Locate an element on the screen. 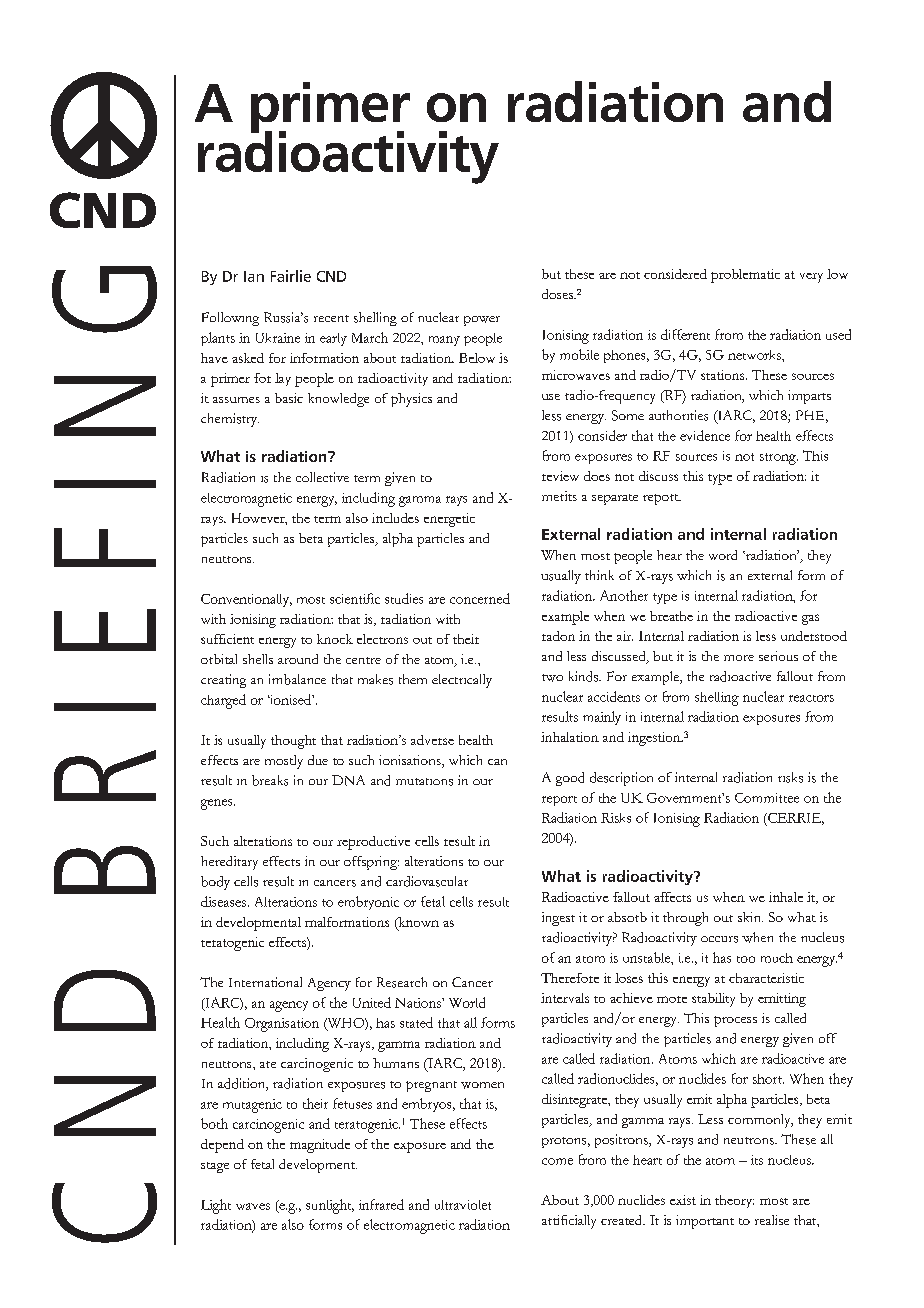 The width and height of the screenshot is (924, 1308). diseases is located at coordinates (223, 901).
